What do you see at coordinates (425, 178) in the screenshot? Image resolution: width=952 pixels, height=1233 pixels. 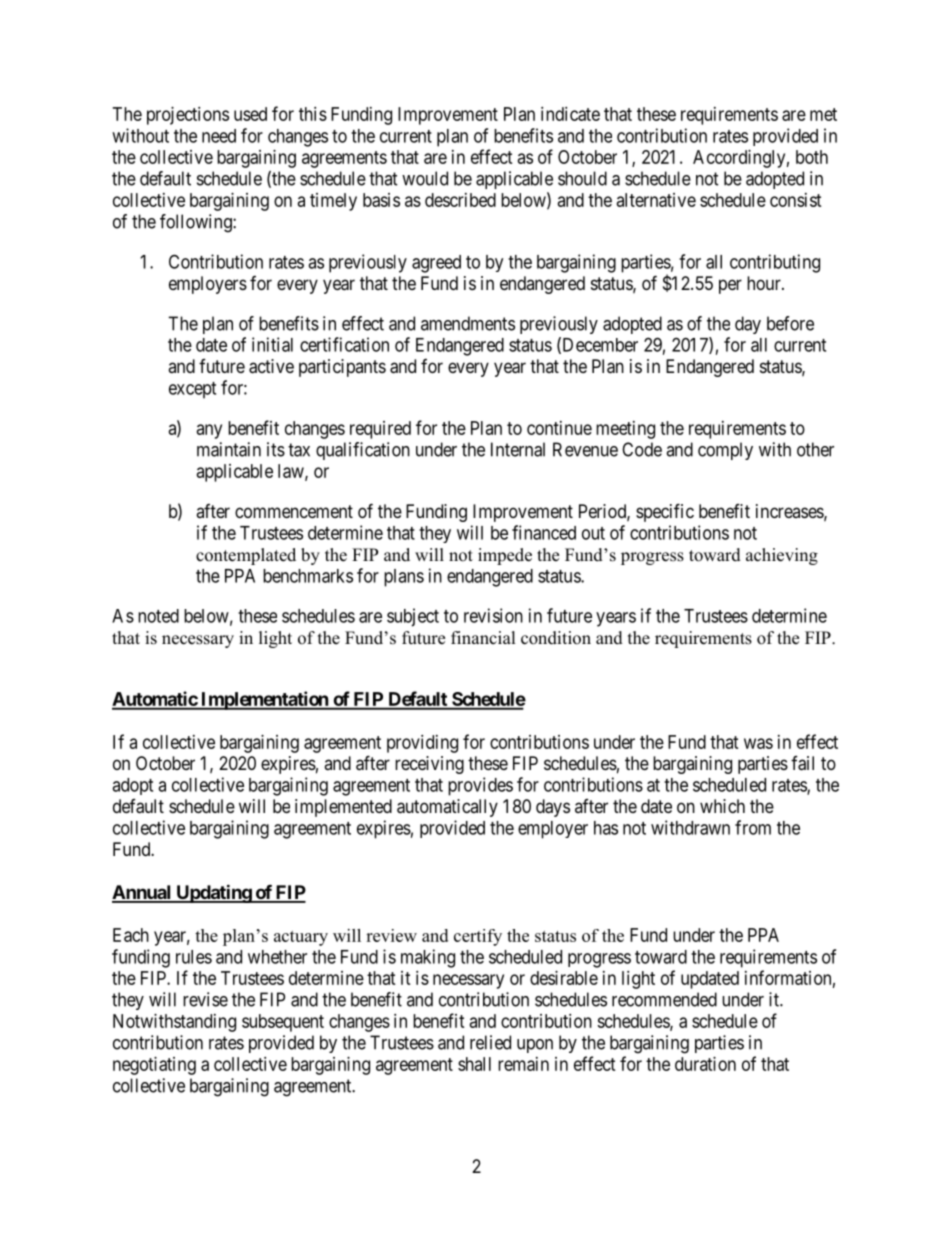 I see `would` at bounding box center [425, 178].
